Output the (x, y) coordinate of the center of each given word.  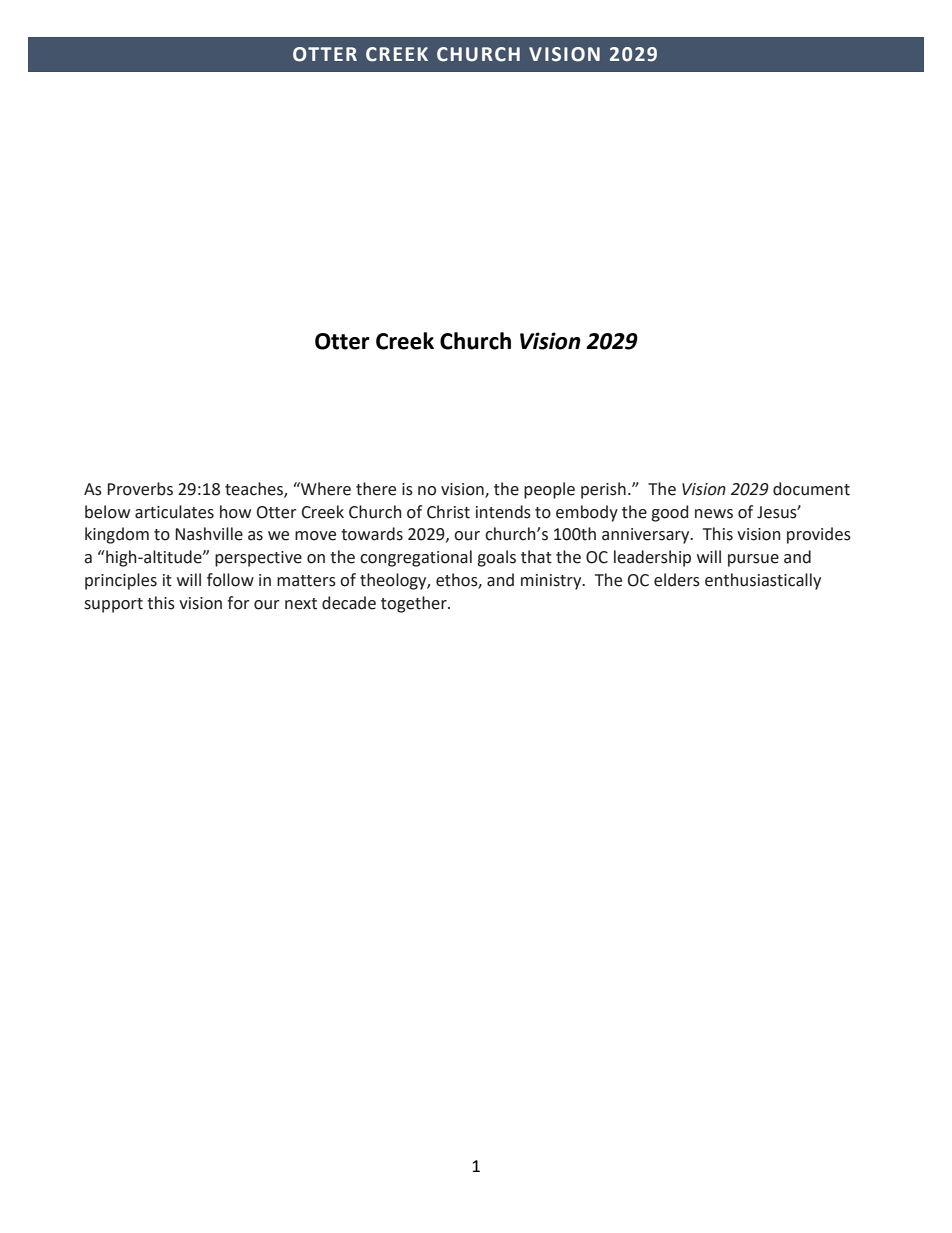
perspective (258, 559)
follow (230, 580)
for (238, 603)
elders (677, 580)
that (536, 557)
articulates (174, 512)
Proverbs (140, 489)
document (811, 489)
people (549, 490)
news (714, 514)
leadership (652, 558)
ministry (552, 582)
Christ (448, 512)
